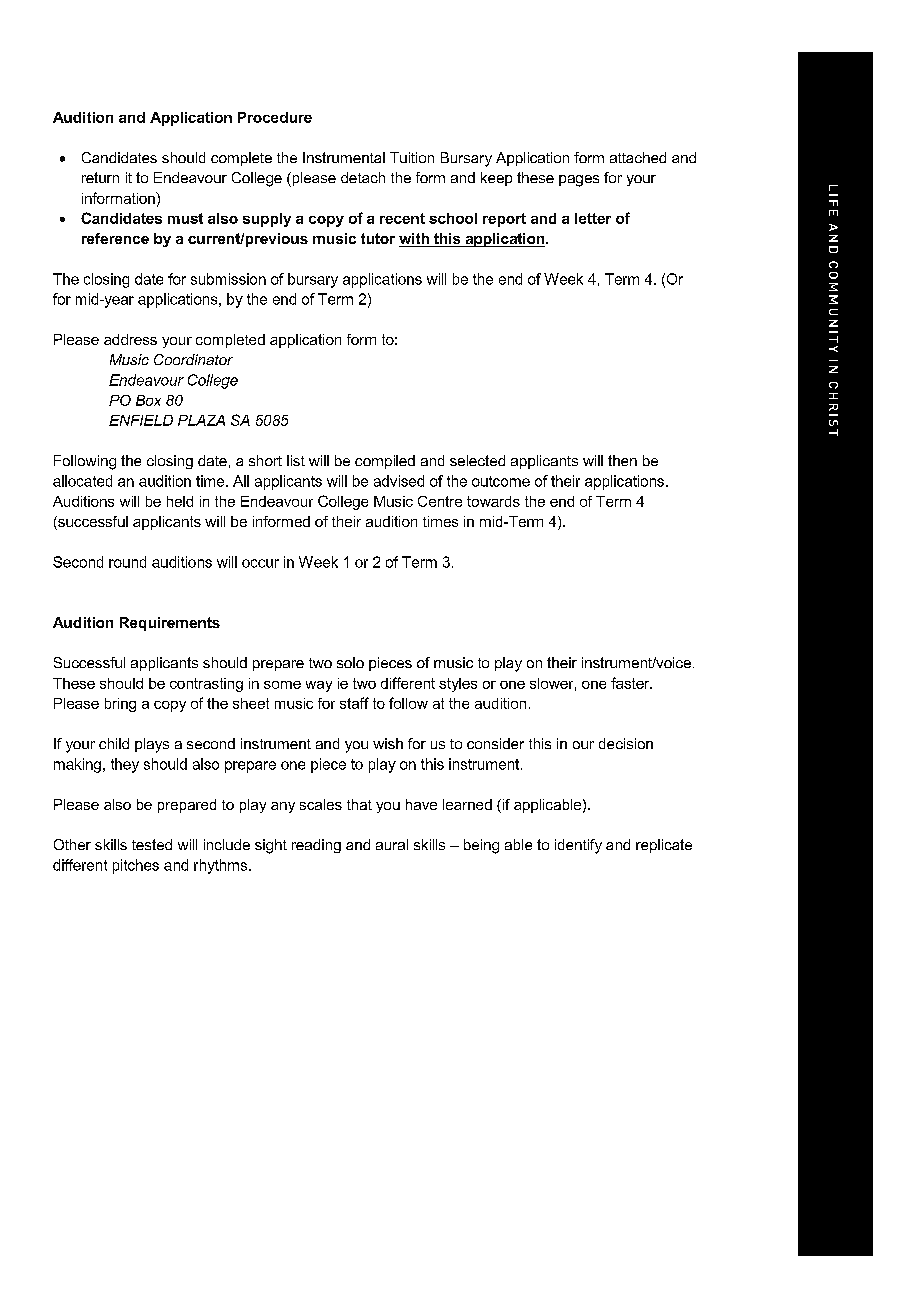  What do you see at coordinates (399, 481) in the page?
I see `advised` at bounding box center [399, 481].
